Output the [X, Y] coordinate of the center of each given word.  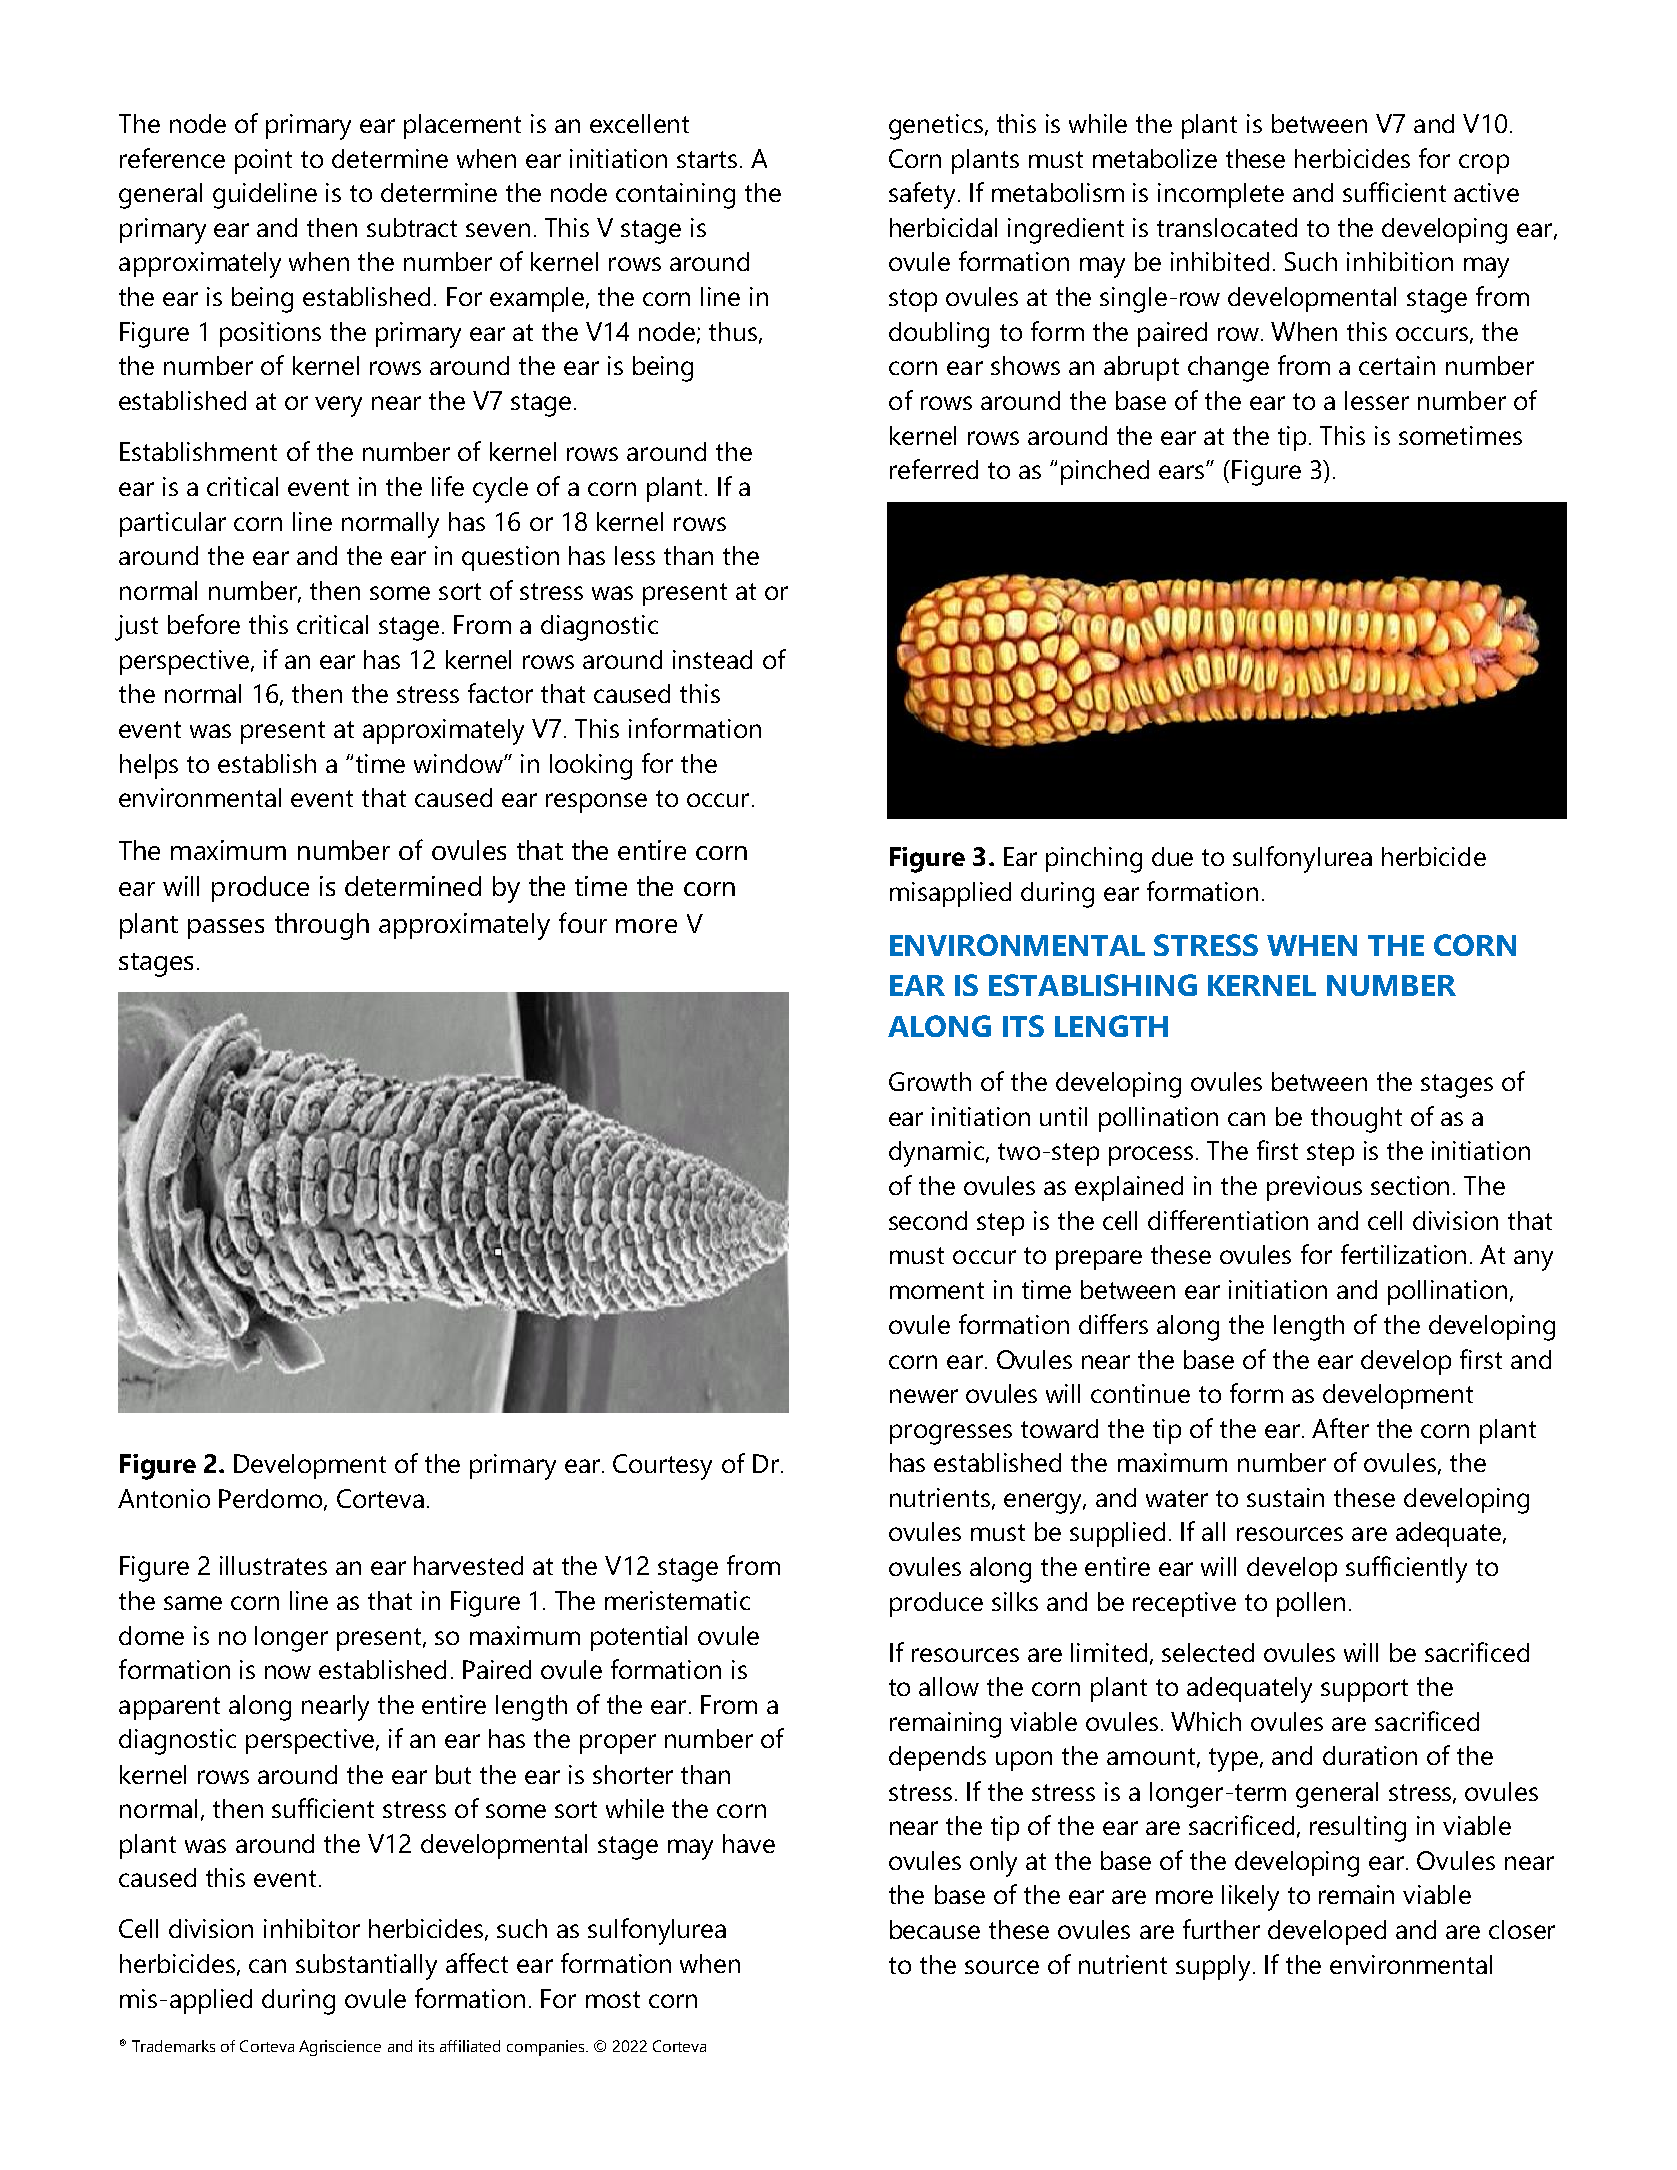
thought [1356, 1120]
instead [712, 659]
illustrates [273, 1565]
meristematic [677, 1600]
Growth [930, 1081]
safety [922, 195]
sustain [1285, 1497]
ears [1183, 472]
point [263, 161]
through [322, 926]
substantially [366, 1967]
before [204, 624]
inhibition [1400, 261]
